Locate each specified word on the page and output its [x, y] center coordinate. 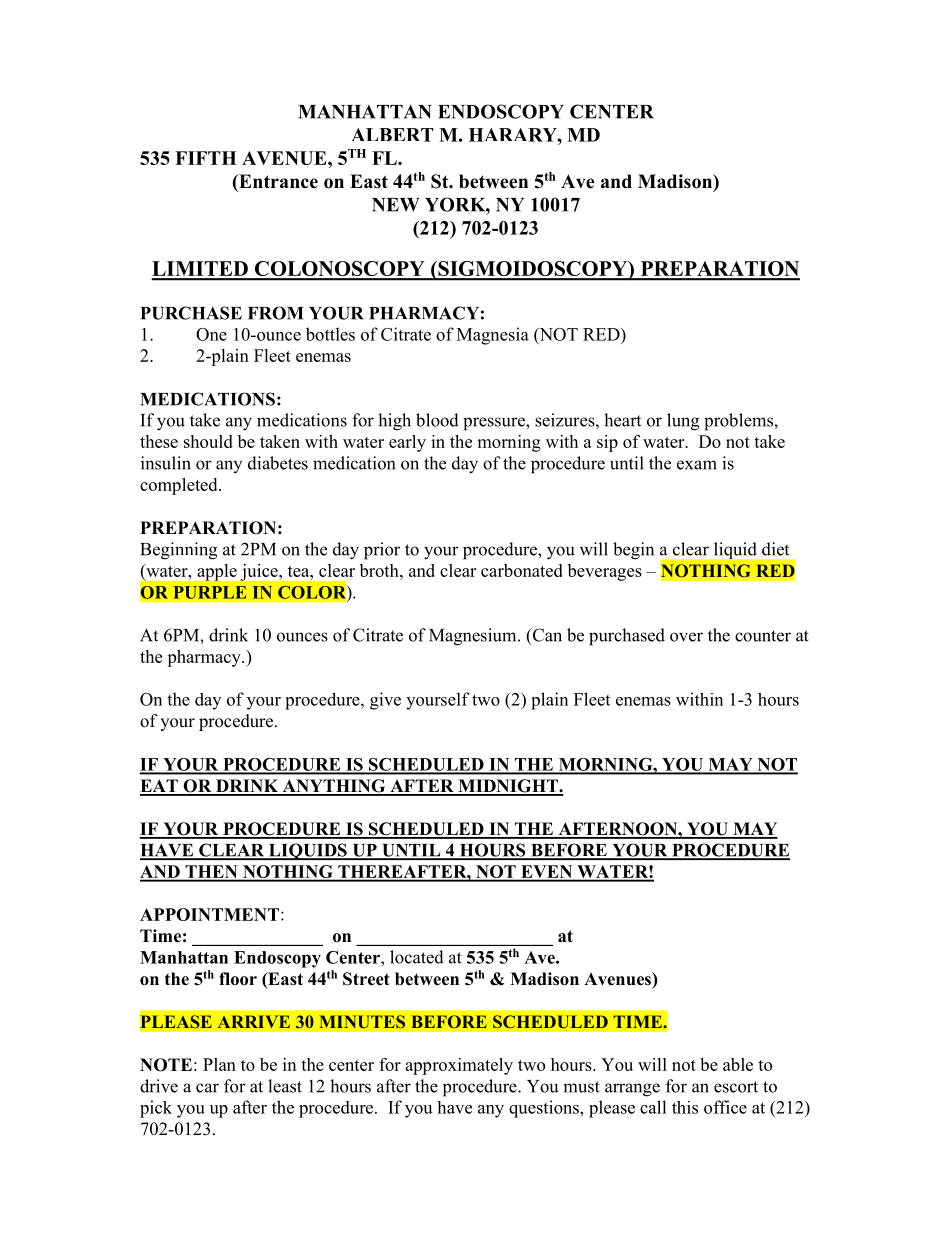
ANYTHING [334, 787]
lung [683, 422]
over [686, 637]
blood [437, 420]
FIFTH [206, 158]
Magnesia [493, 336]
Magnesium [474, 637]
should [208, 441]
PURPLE [209, 592]
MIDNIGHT [508, 787]
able [738, 1064]
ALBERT [393, 135]
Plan [219, 1064]
